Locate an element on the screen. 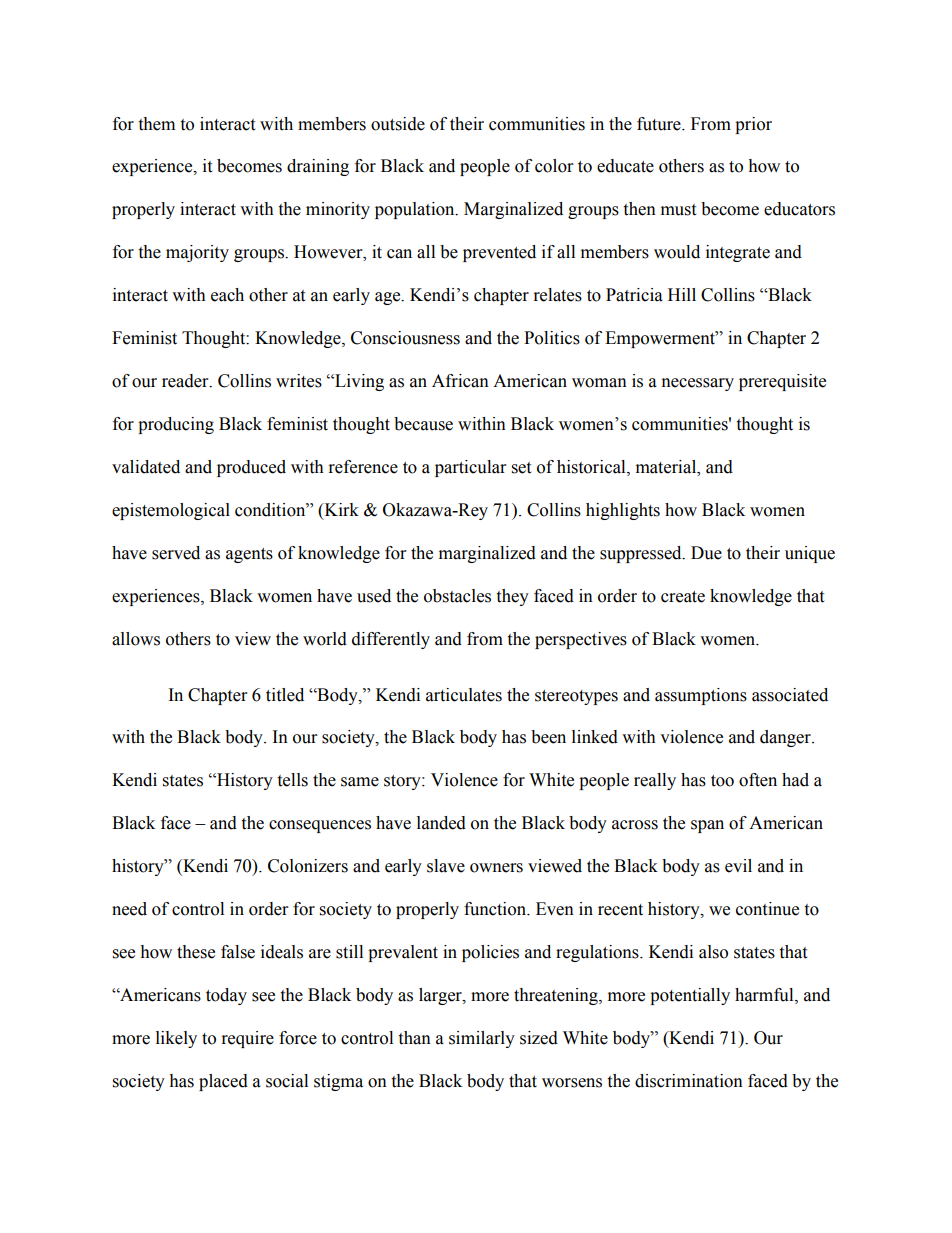  obstacles is located at coordinates (457, 596).
